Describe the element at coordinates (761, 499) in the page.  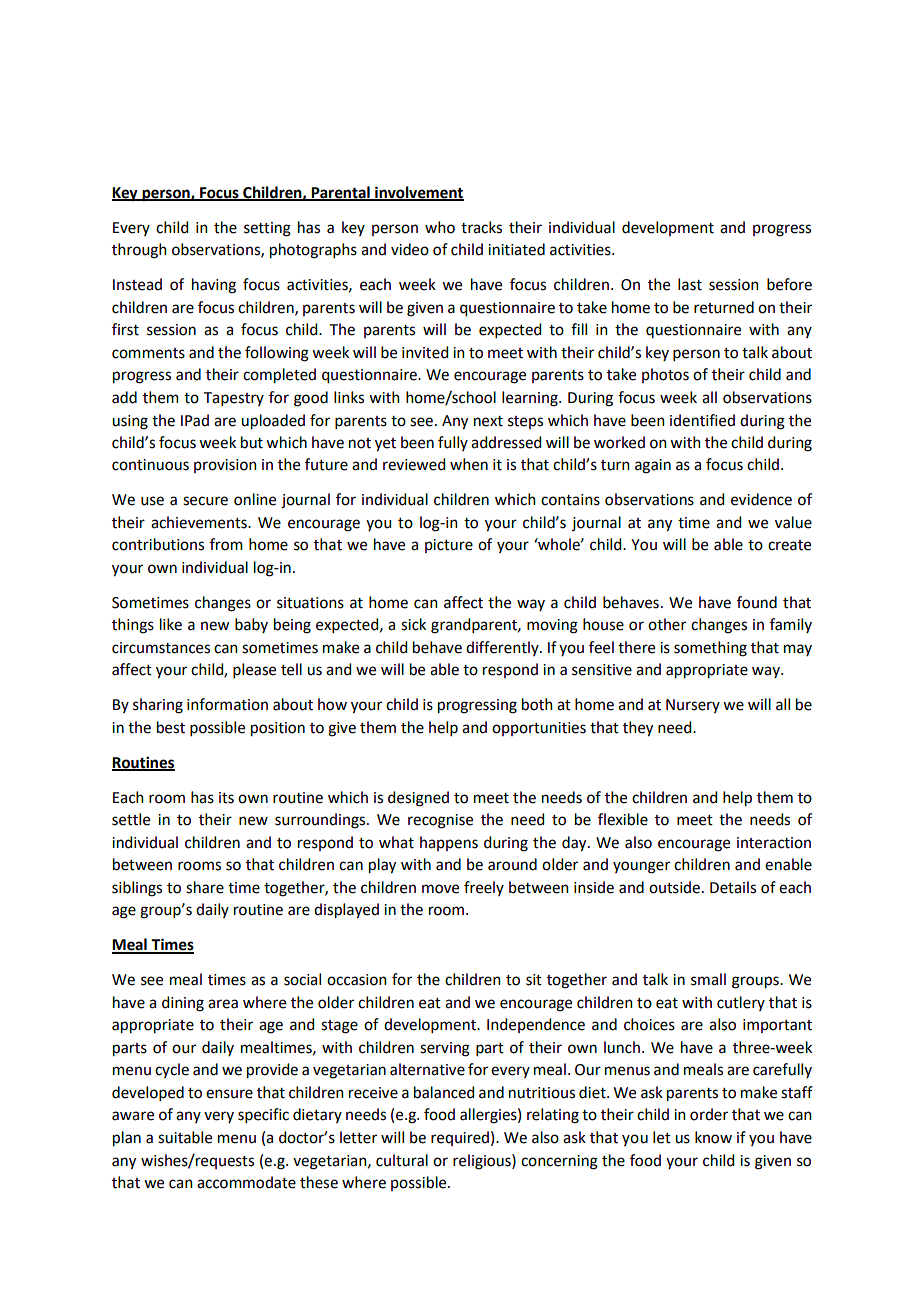
I see `evidence` at that location.
